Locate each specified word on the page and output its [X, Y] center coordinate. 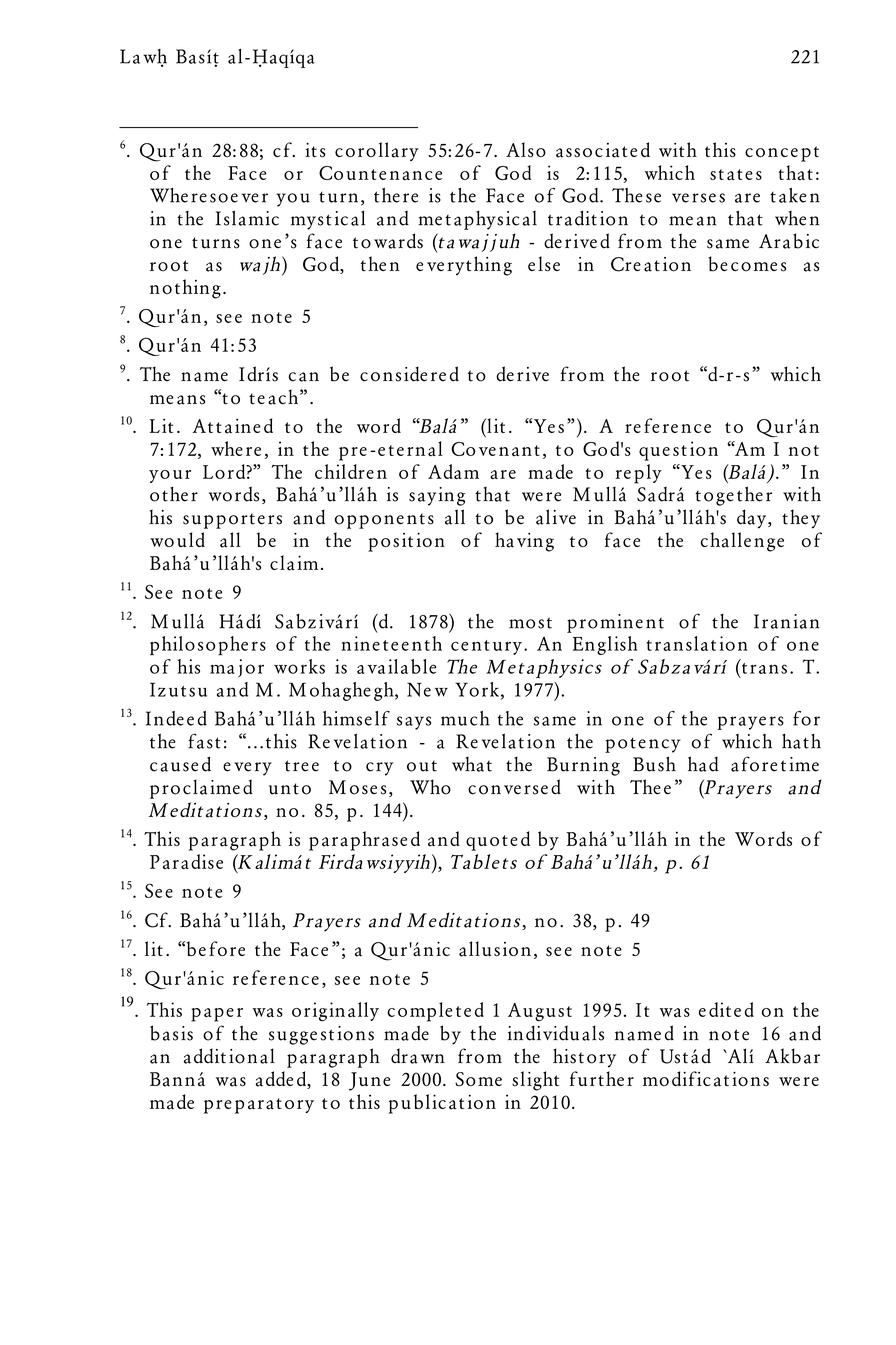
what [472, 764]
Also [526, 149]
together [733, 496]
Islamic [247, 218]
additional [229, 1056]
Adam [453, 471]
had [703, 764]
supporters [232, 521]
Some [478, 1079]
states [736, 175]
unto [290, 789]
